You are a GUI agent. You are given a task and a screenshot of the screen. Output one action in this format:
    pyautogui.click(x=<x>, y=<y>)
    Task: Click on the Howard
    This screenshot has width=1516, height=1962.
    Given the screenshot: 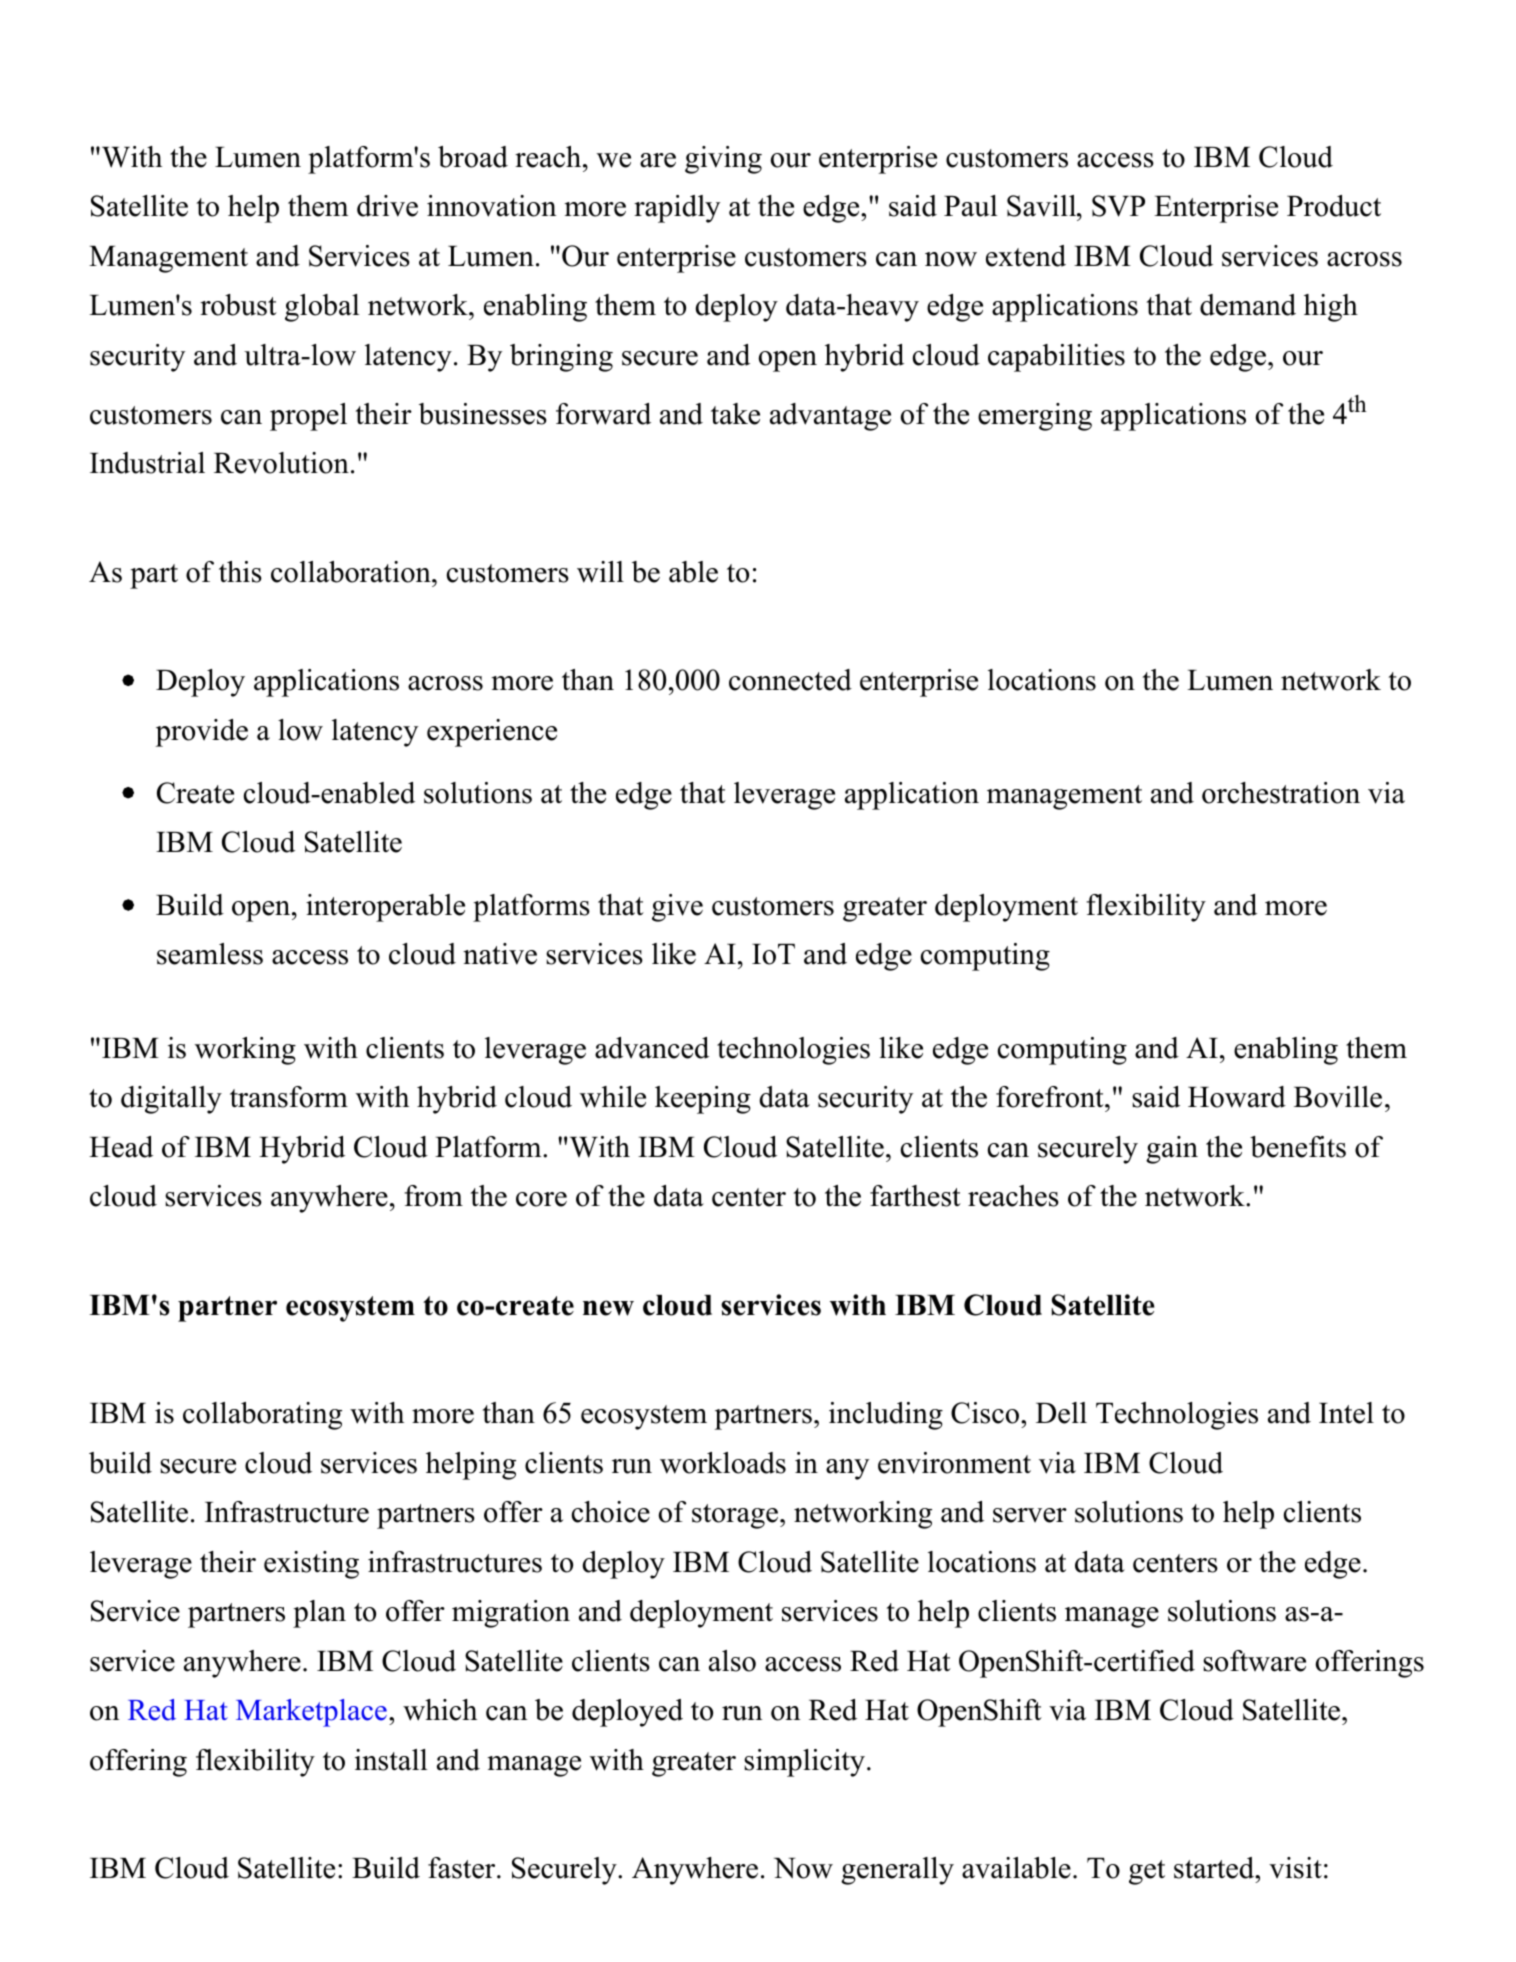 What is the action you would take?
    pyautogui.click(x=1237, y=1097)
